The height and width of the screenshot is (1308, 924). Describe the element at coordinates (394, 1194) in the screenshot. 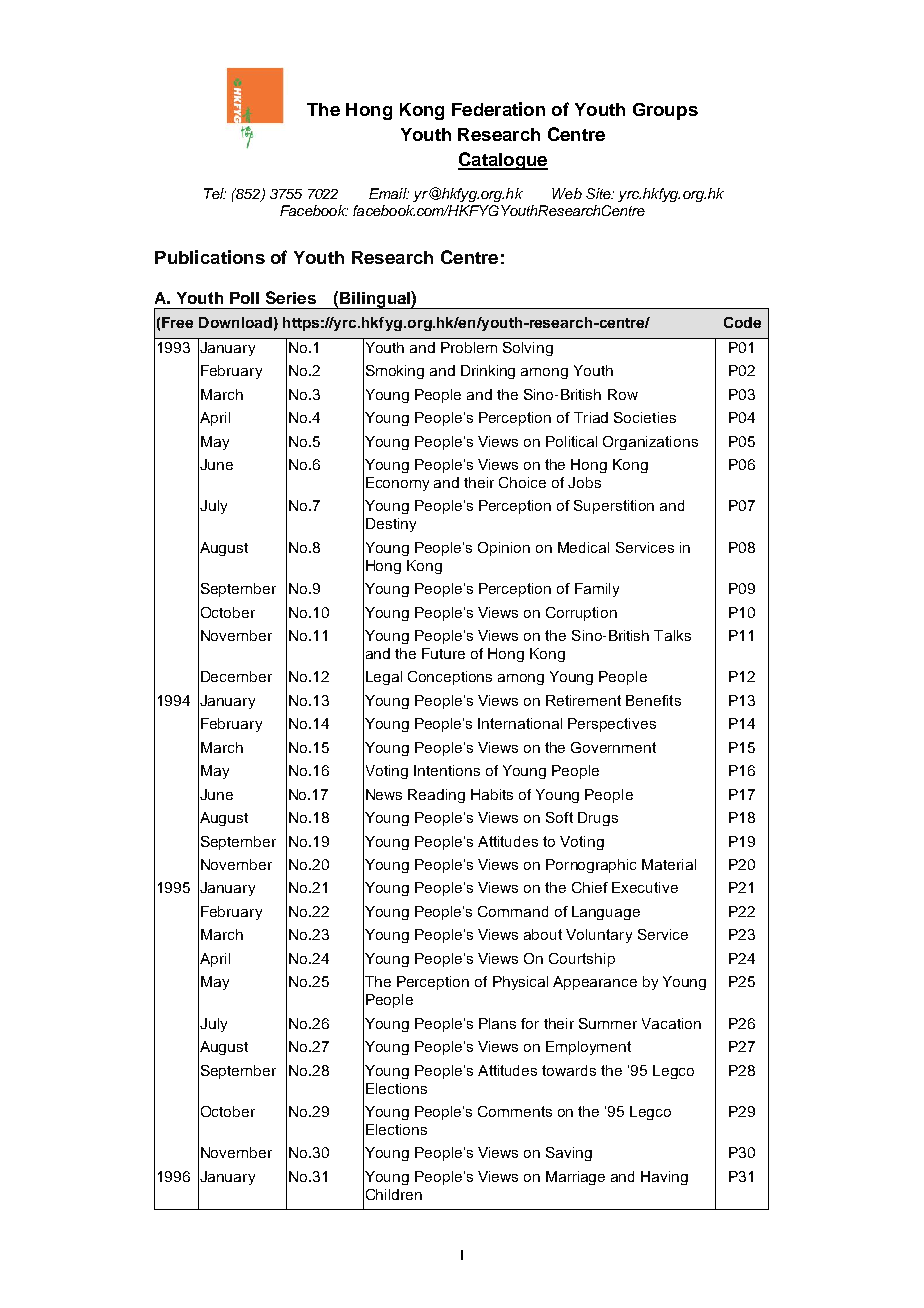

I see `Children` at that location.
